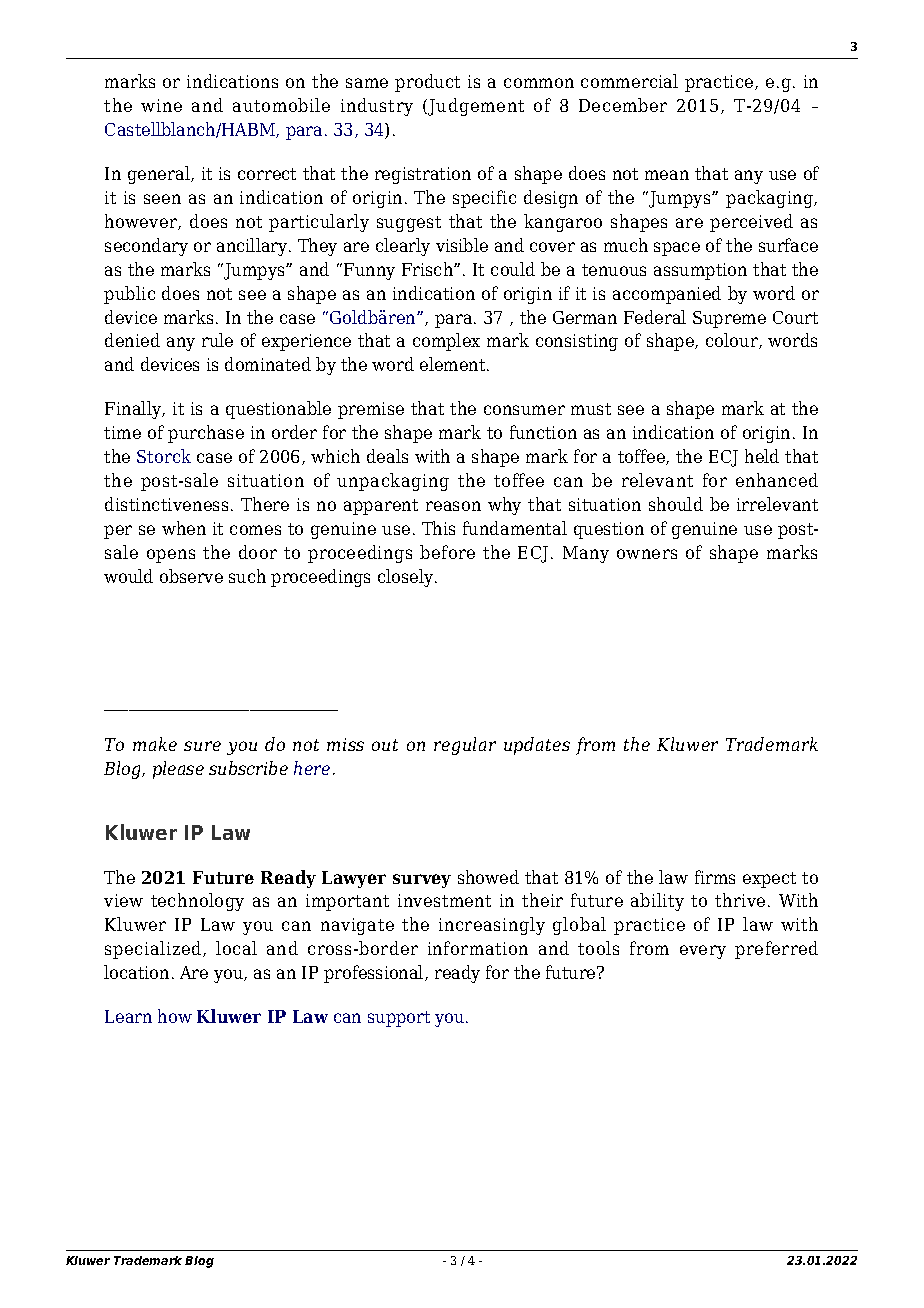 The image size is (924, 1308). What do you see at coordinates (191, 576) in the screenshot?
I see `observe` at bounding box center [191, 576].
